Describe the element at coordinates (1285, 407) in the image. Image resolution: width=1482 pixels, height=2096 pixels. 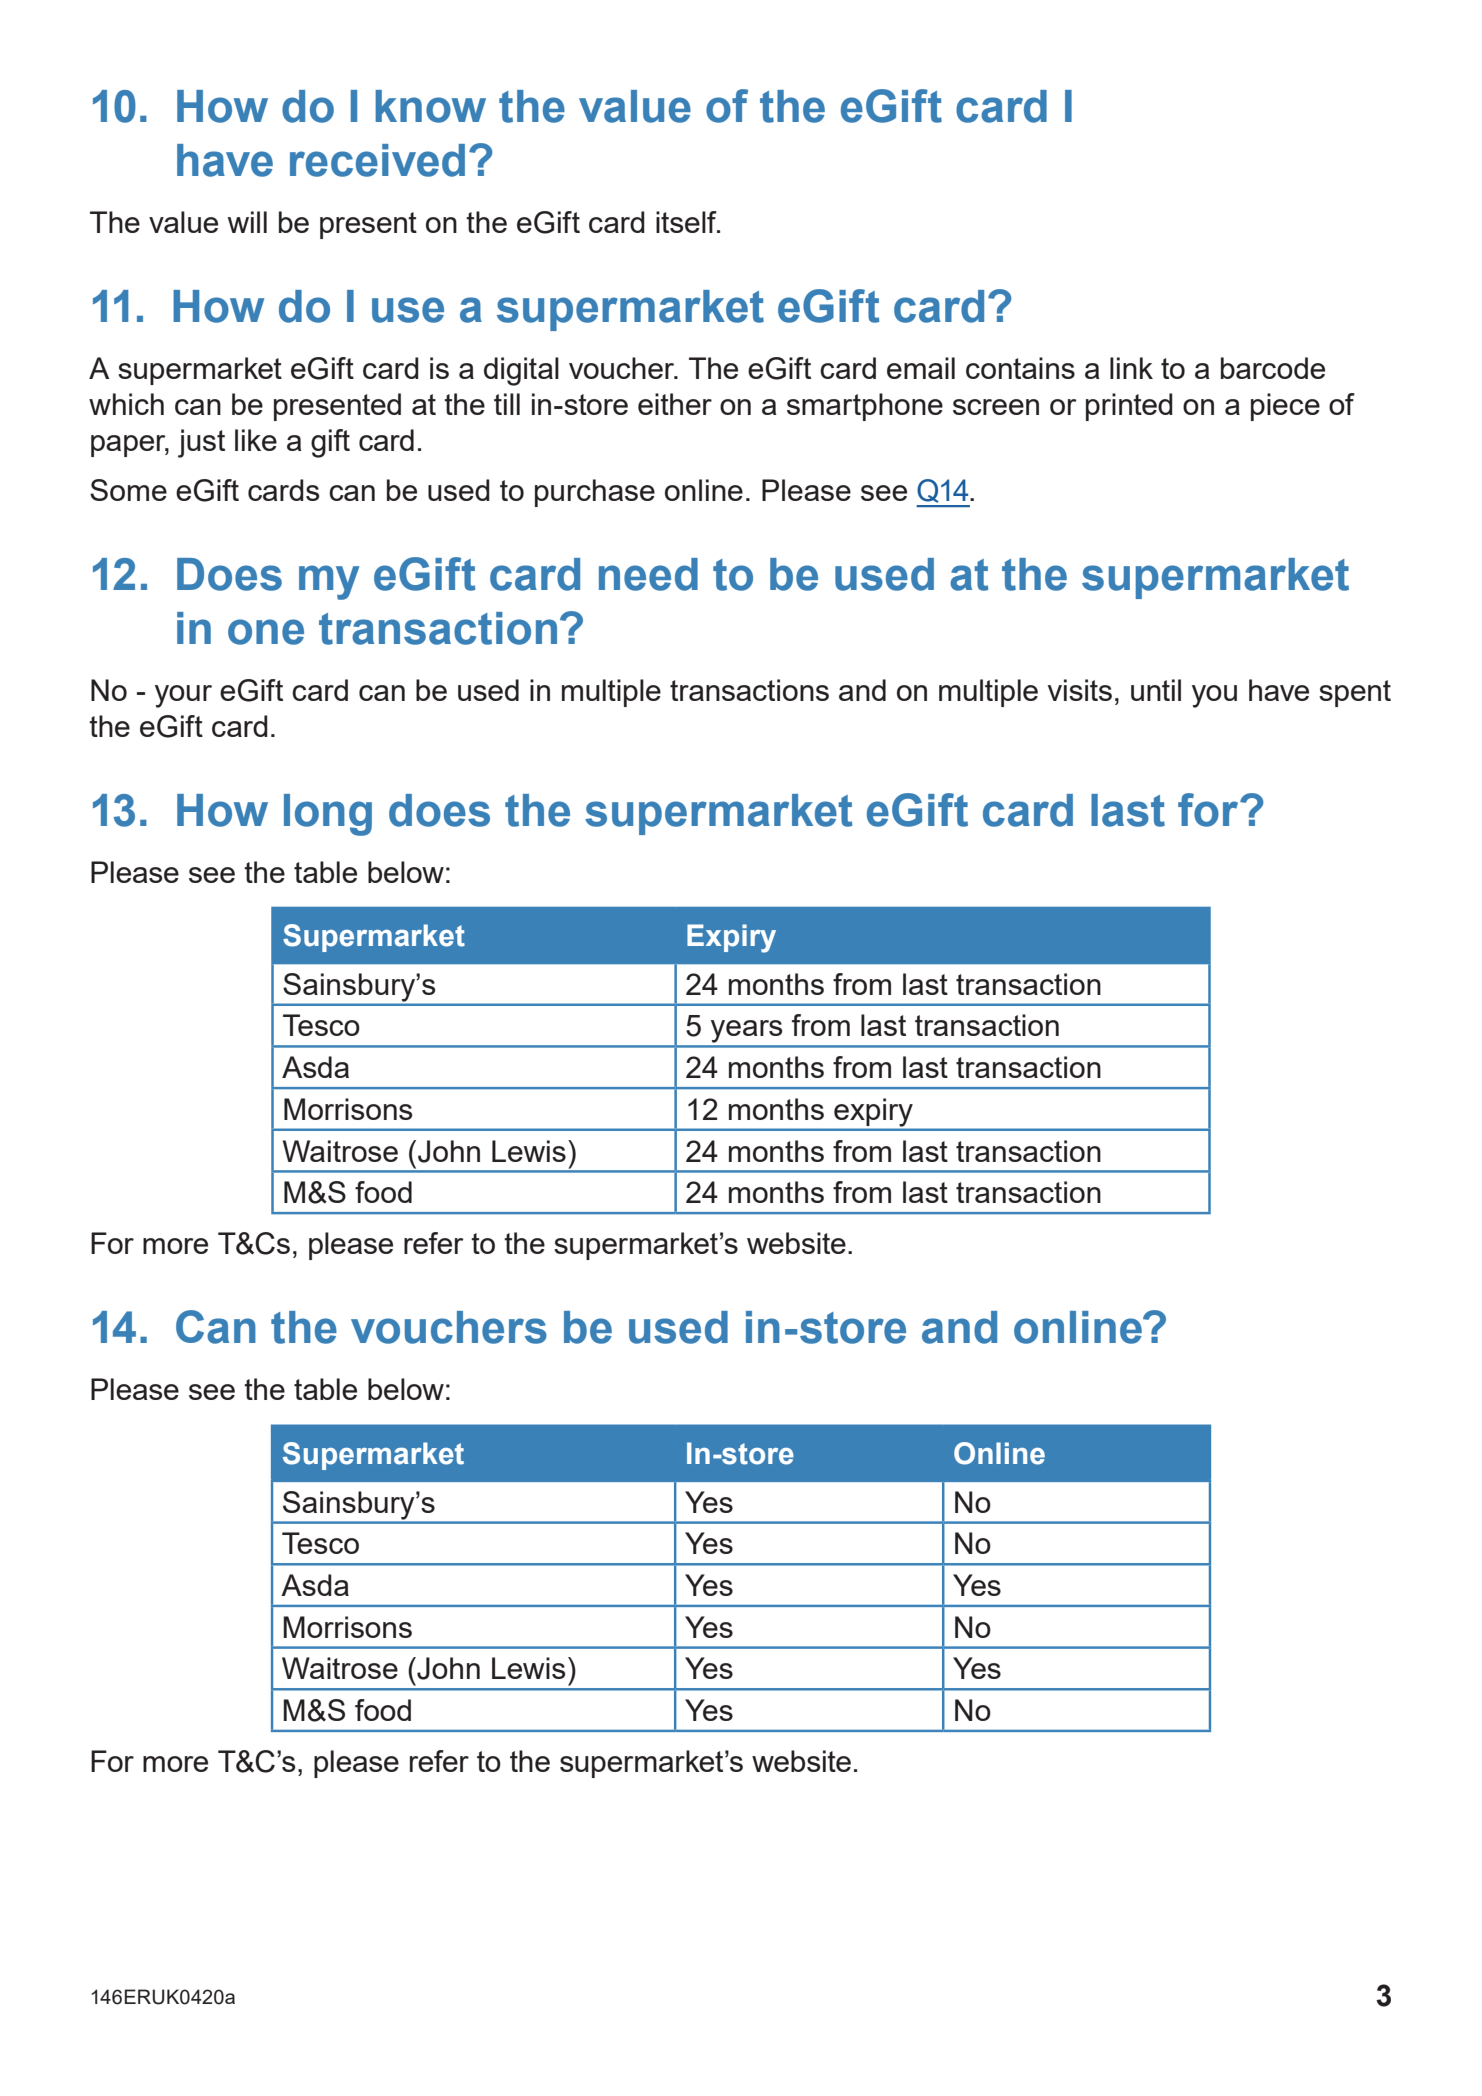
I see `piece` at that location.
